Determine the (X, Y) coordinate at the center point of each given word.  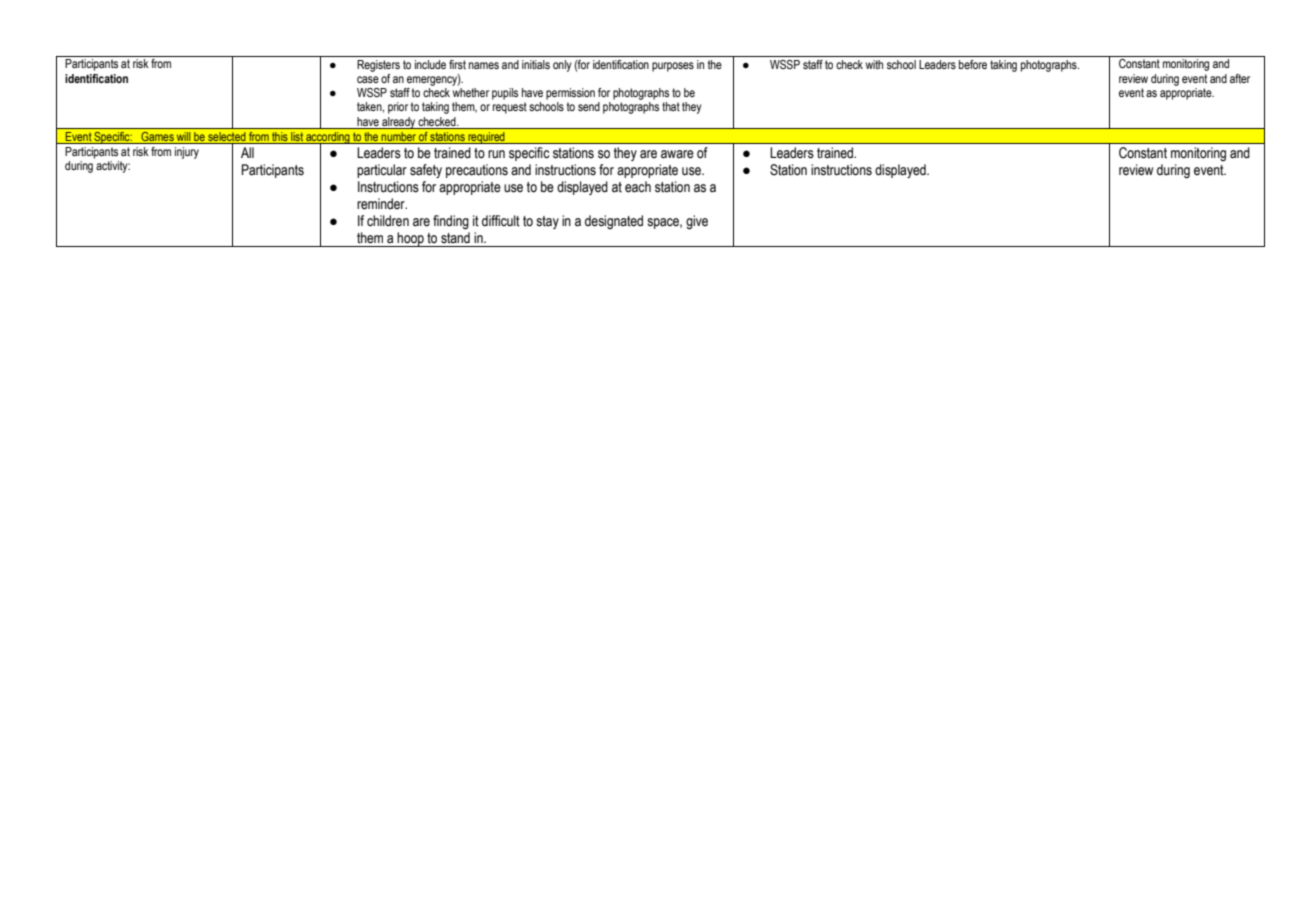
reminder (382, 204)
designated (614, 222)
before (973, 64)
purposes (673, 67)
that (671, 106)
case (368, 79)
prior (398, 108)
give (697, 222)
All (247, 152)
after (1240, 78)
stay (547, 222)
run (496, 154)
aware (677, 154)
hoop (411, 239)
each (638, 187)
